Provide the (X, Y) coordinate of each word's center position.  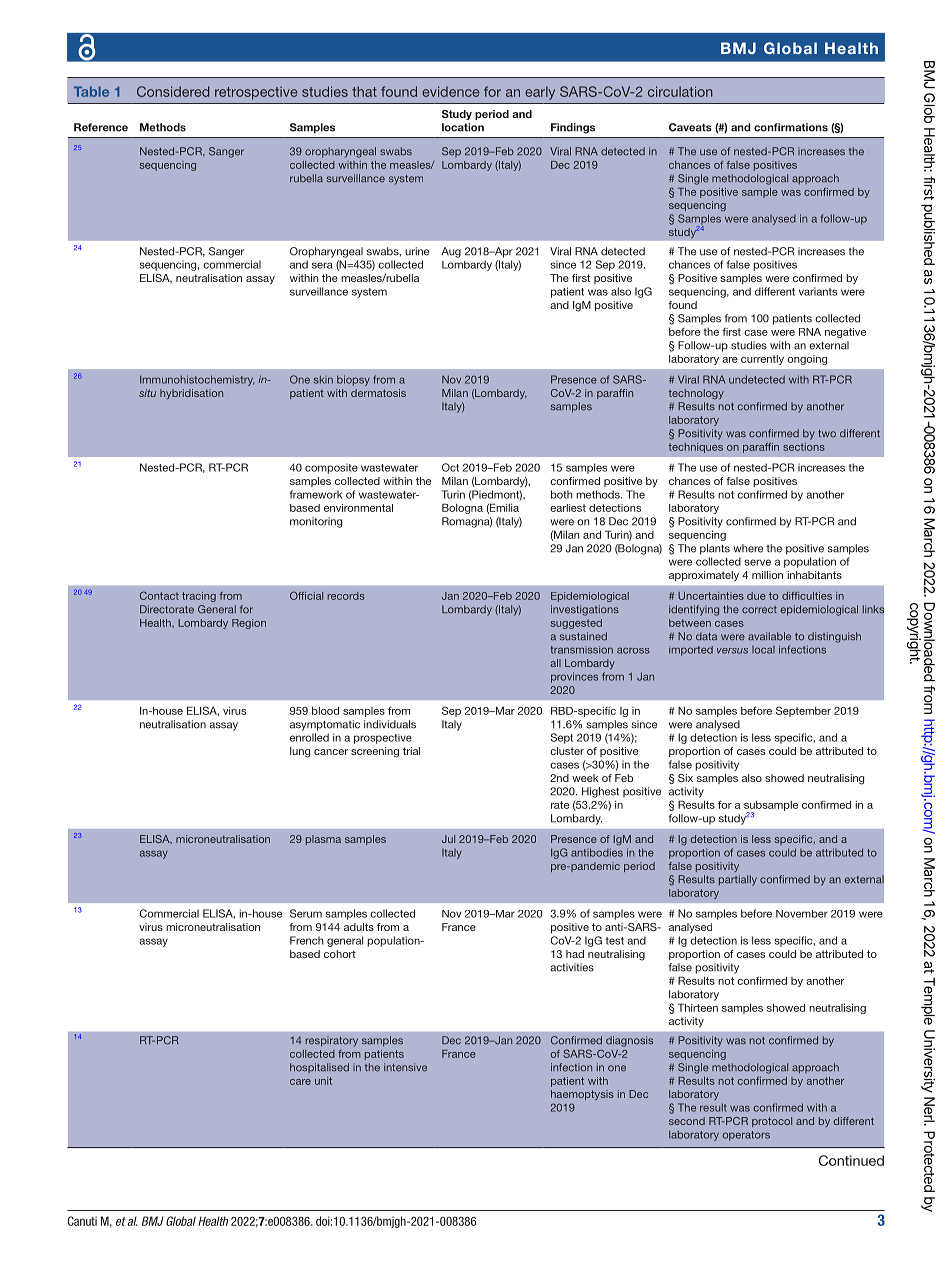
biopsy (353, 380)
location (463, 127)
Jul (448, 839)
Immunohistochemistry (197, 380)
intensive (405, 1067)
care (300, 1082)
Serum (306, 913)
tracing (199, 597)
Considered (173, 91)
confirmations (791, 127)
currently (762, 360)
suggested (576, 624)
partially (738, 880)
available (769, 636)
